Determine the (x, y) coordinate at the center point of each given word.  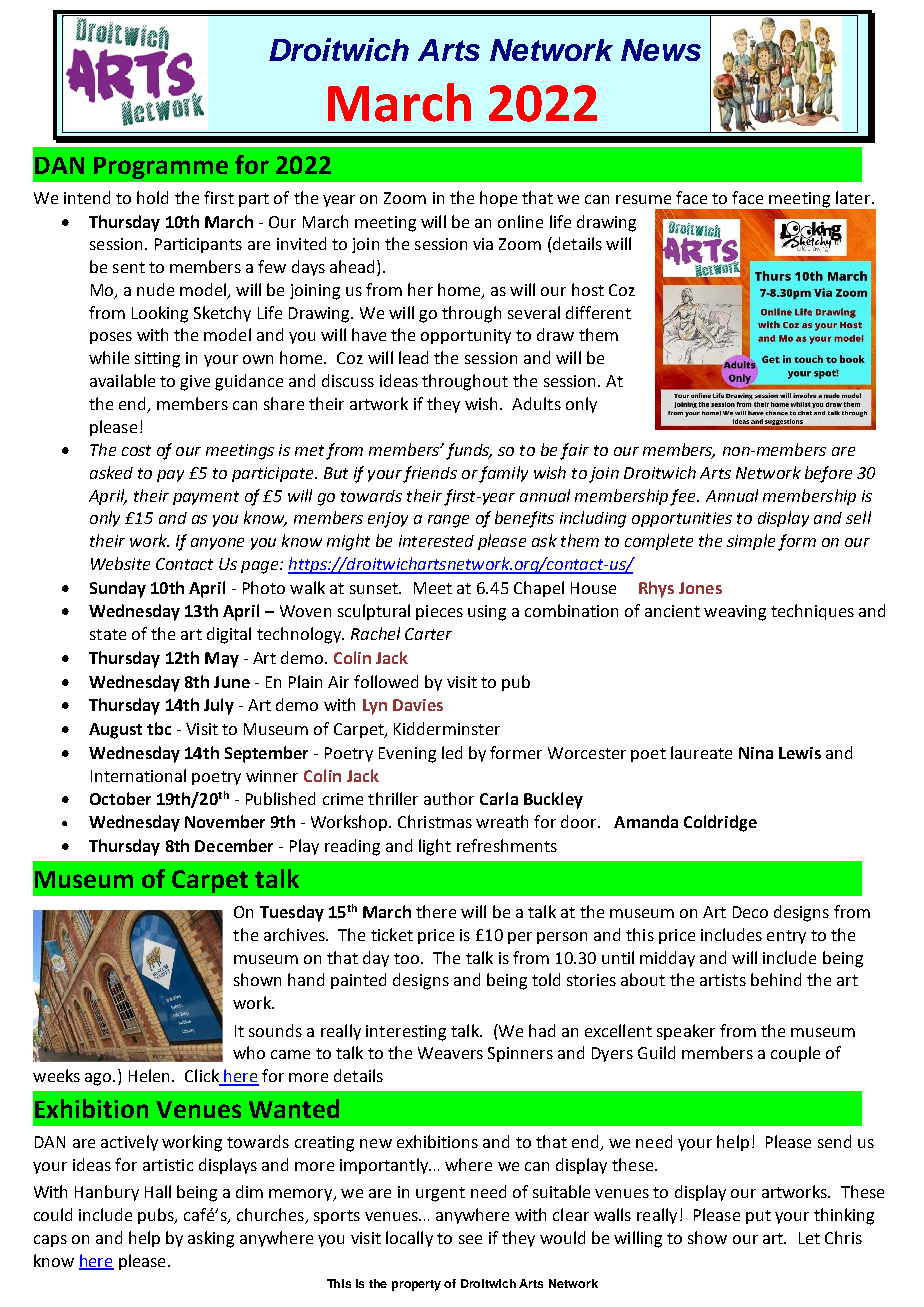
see (470, 1239)
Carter (428, 634)
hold (152, 197)
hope (498, 199)
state (108, 634)
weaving (735, 613)
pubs (157, 1216)
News (661, 50)
